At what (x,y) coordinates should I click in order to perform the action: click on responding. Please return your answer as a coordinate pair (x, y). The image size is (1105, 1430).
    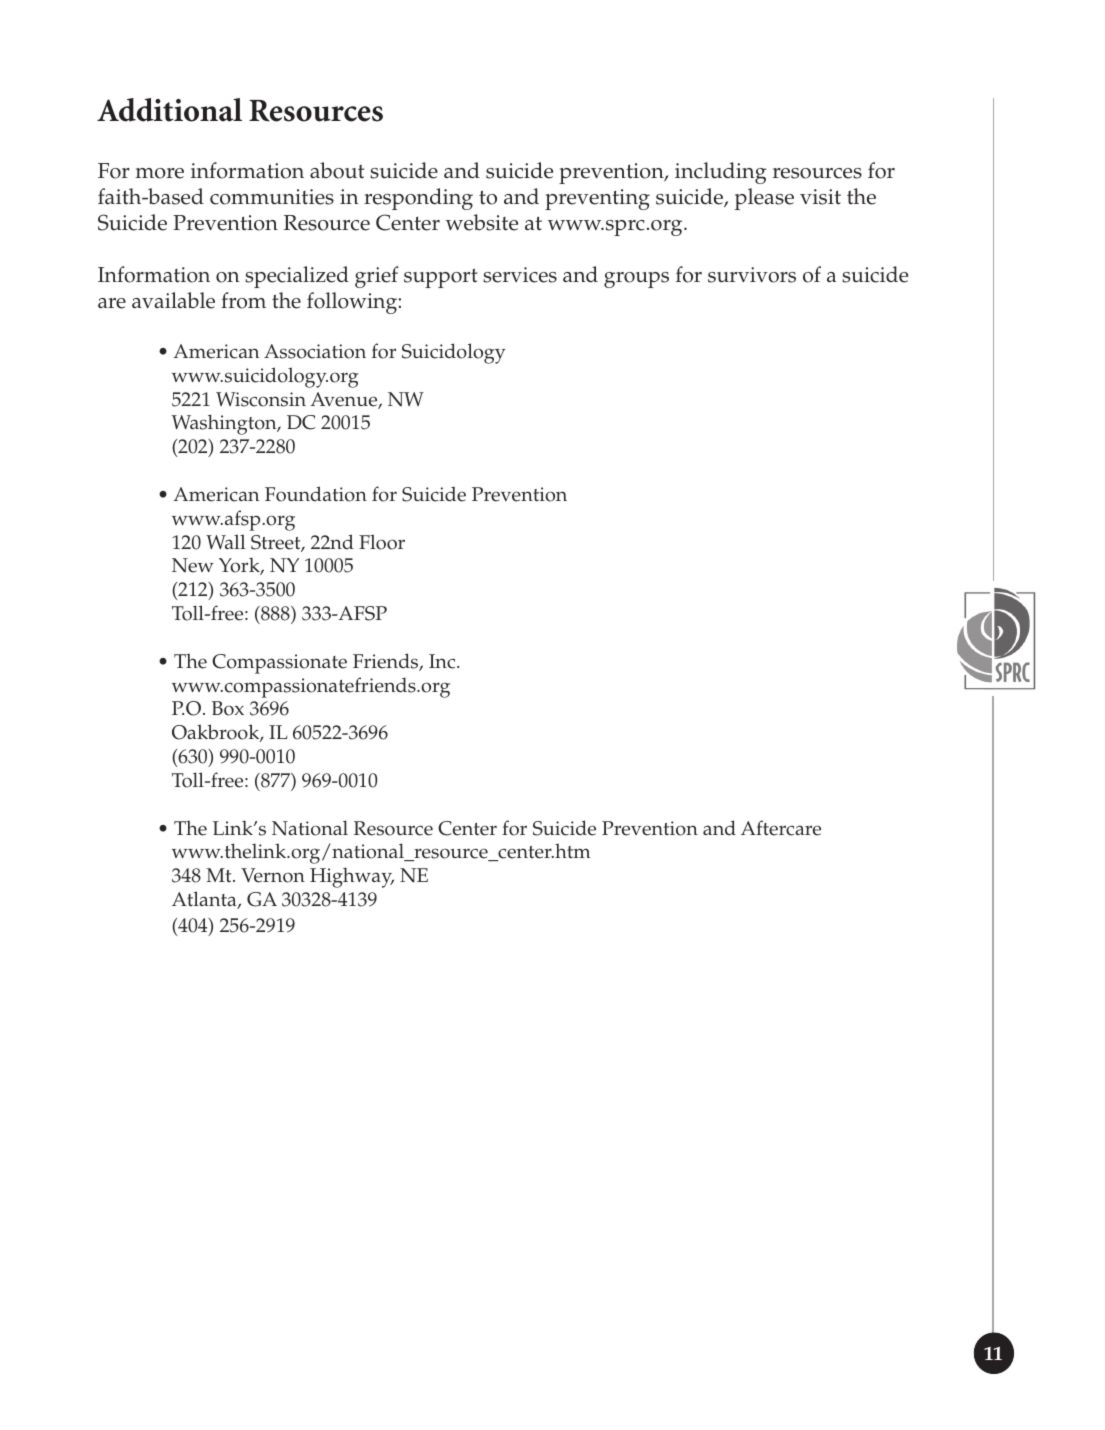
    Looking at the image, I should click on (418, 199).
